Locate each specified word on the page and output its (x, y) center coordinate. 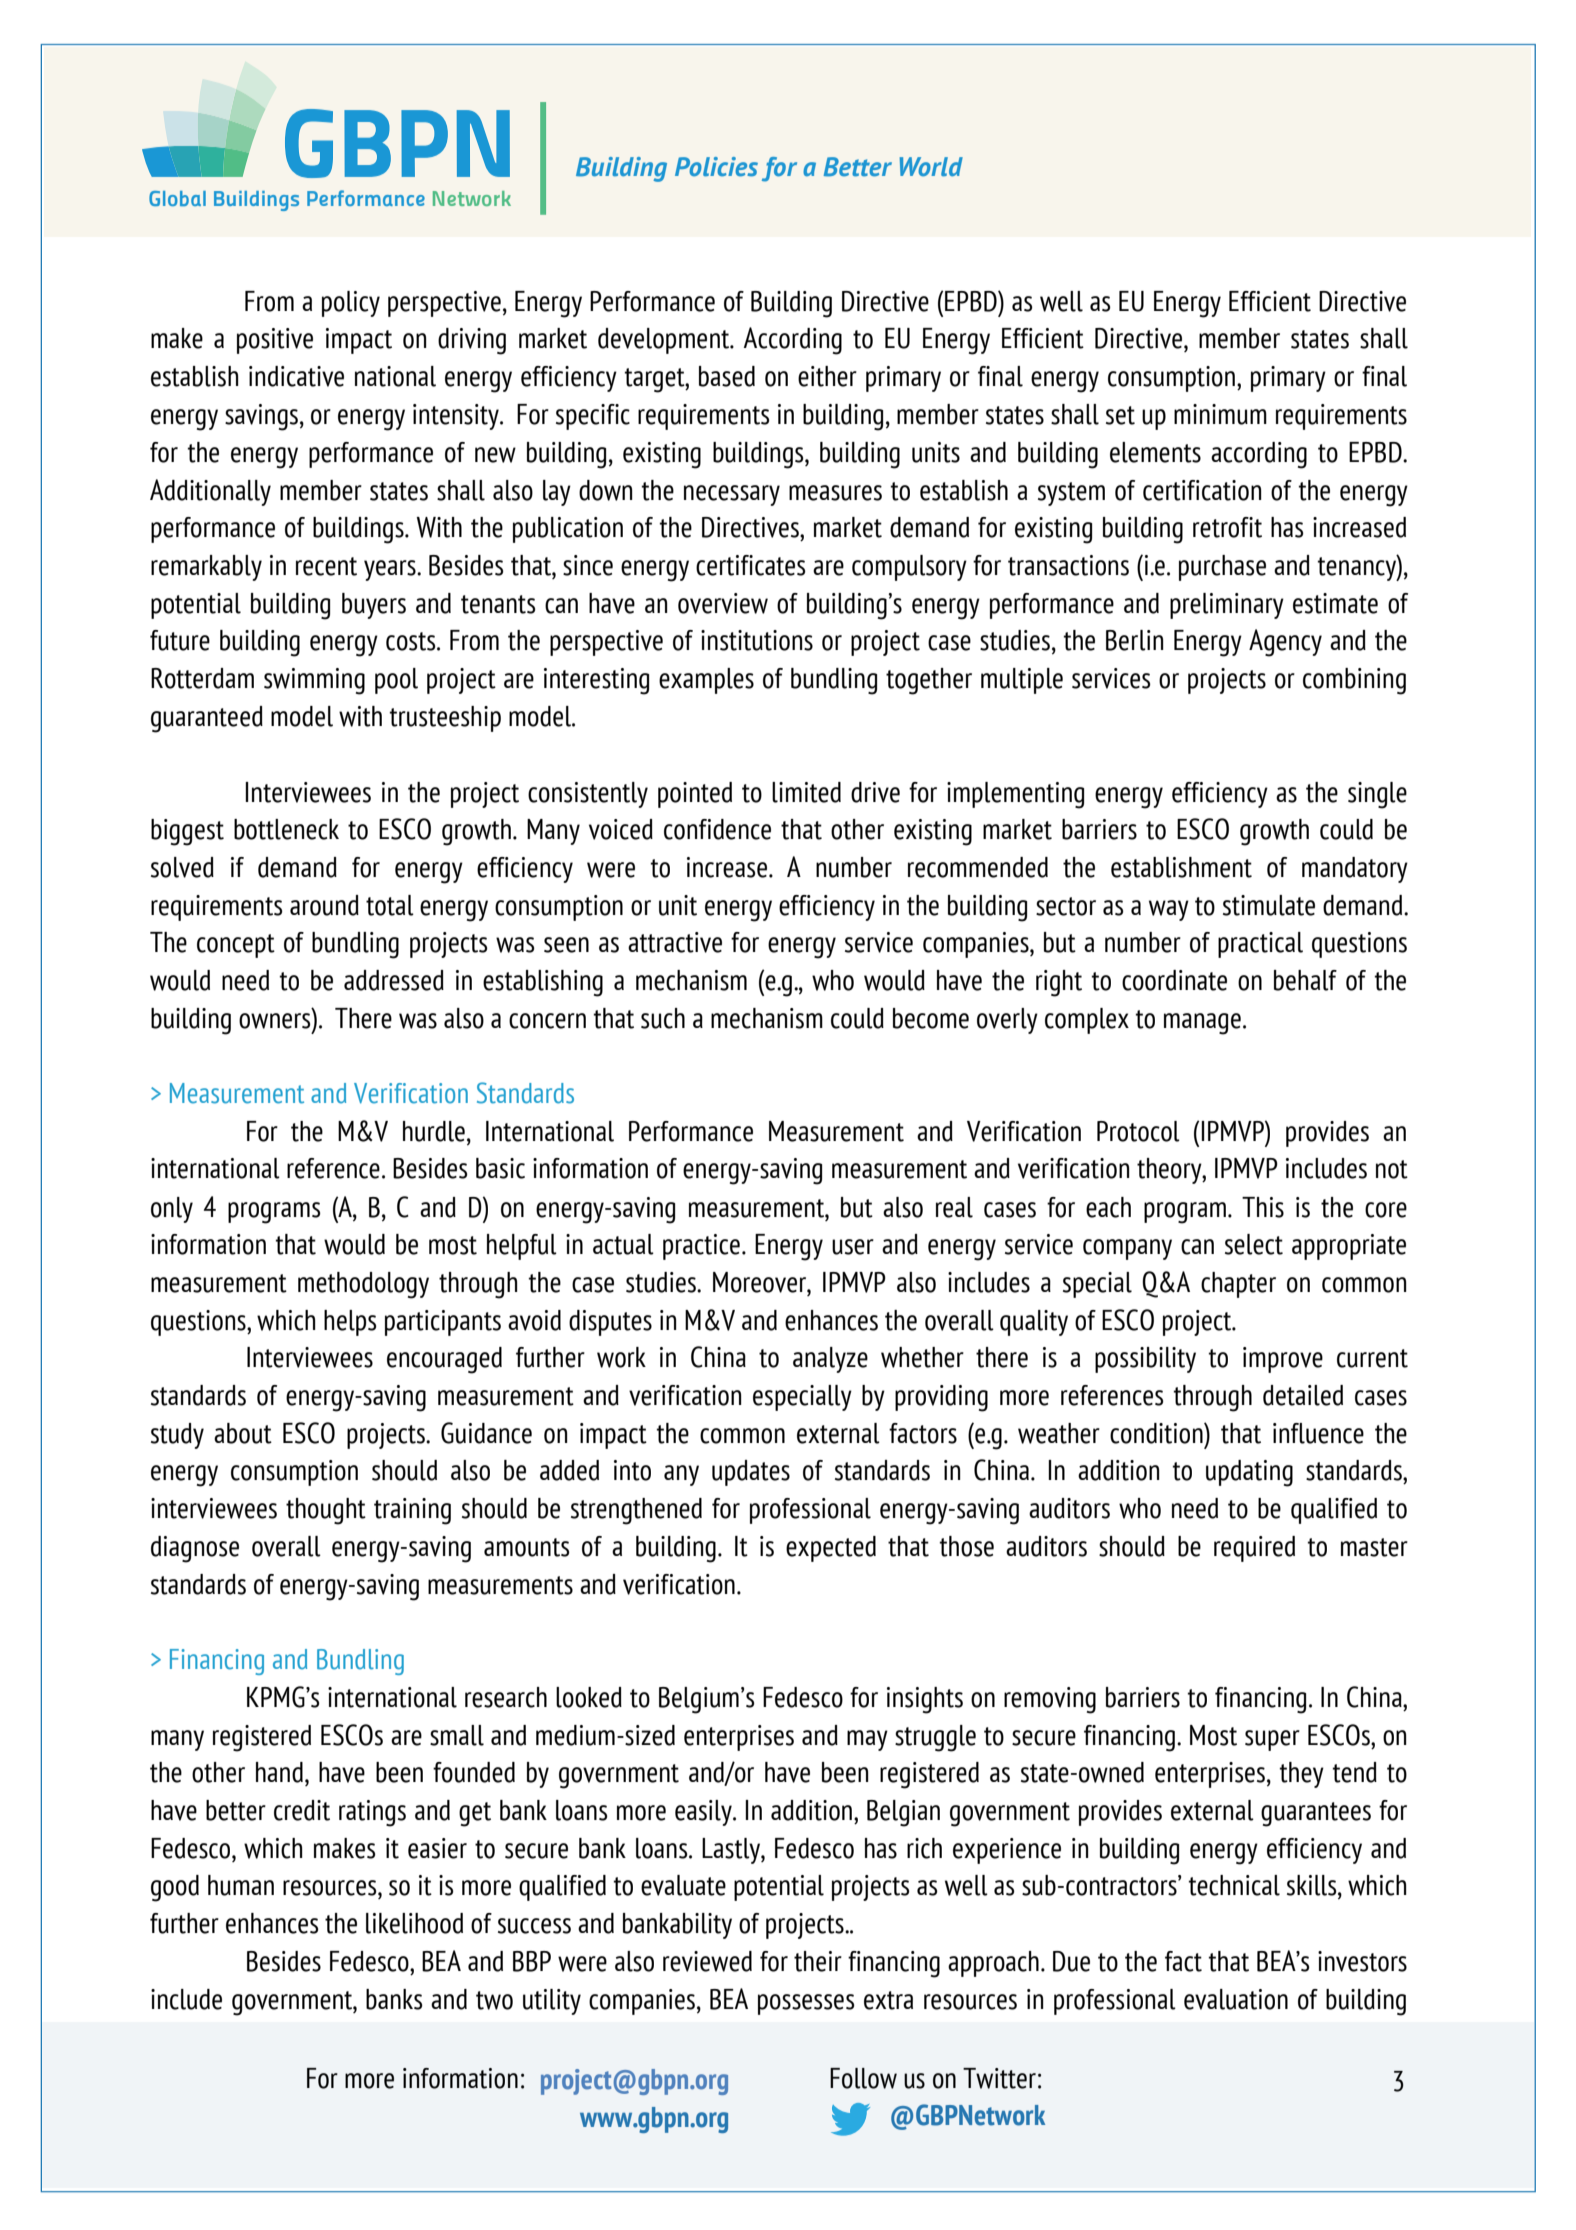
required (1254, 1549)
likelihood (414, 1923)
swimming (314, 681)
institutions (757, 640)
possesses (806, 2004)
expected (831, 1549)
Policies (716, 167)
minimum (1220, 414)
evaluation (1236, 1999)
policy (351, 304)
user (853, 1247)
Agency (1285, 643)
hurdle (434, 1131)
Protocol (1138, 1131)
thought (326, 1511)
